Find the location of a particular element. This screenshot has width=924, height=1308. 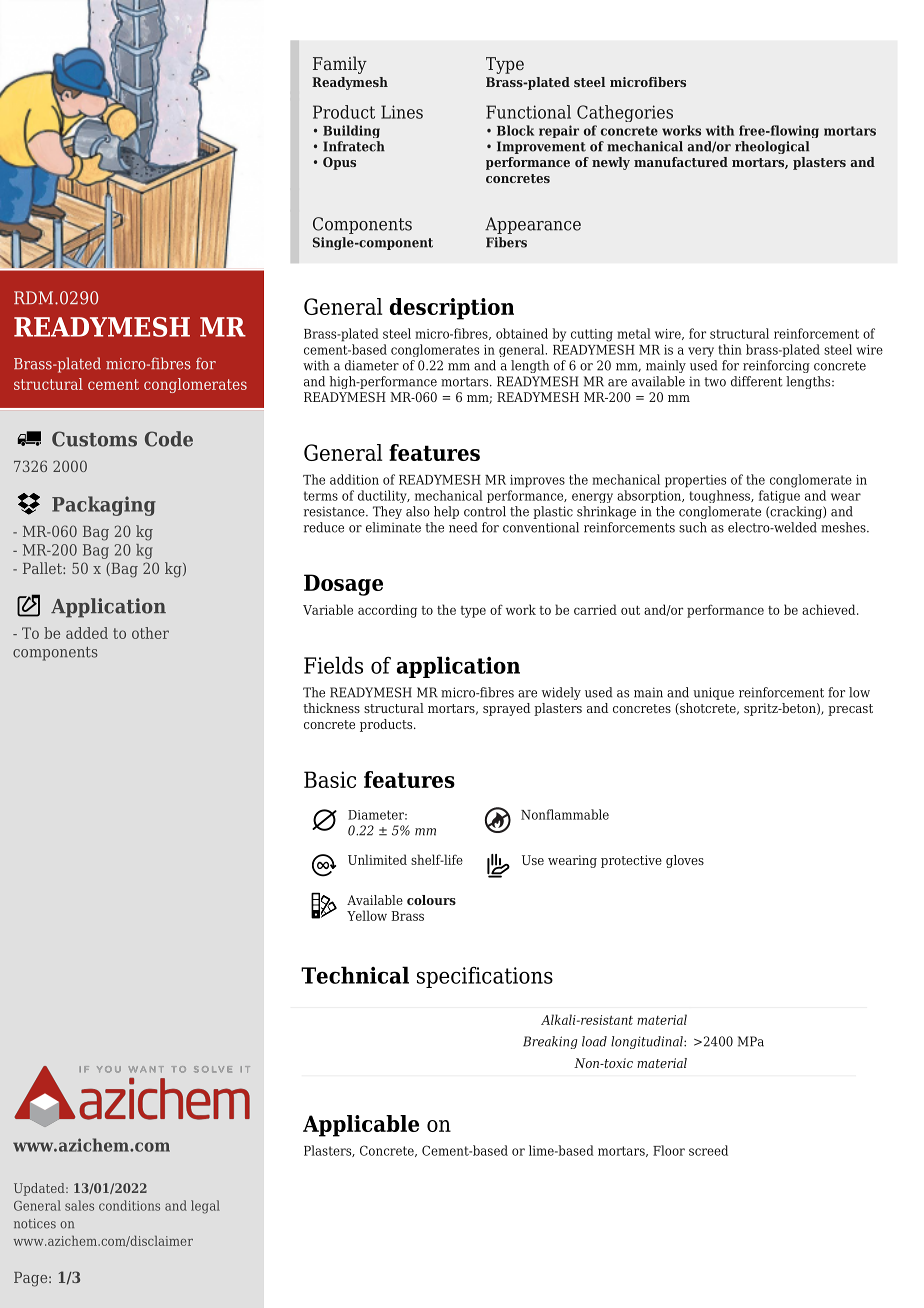

according is located at coordinates (387, 611).
